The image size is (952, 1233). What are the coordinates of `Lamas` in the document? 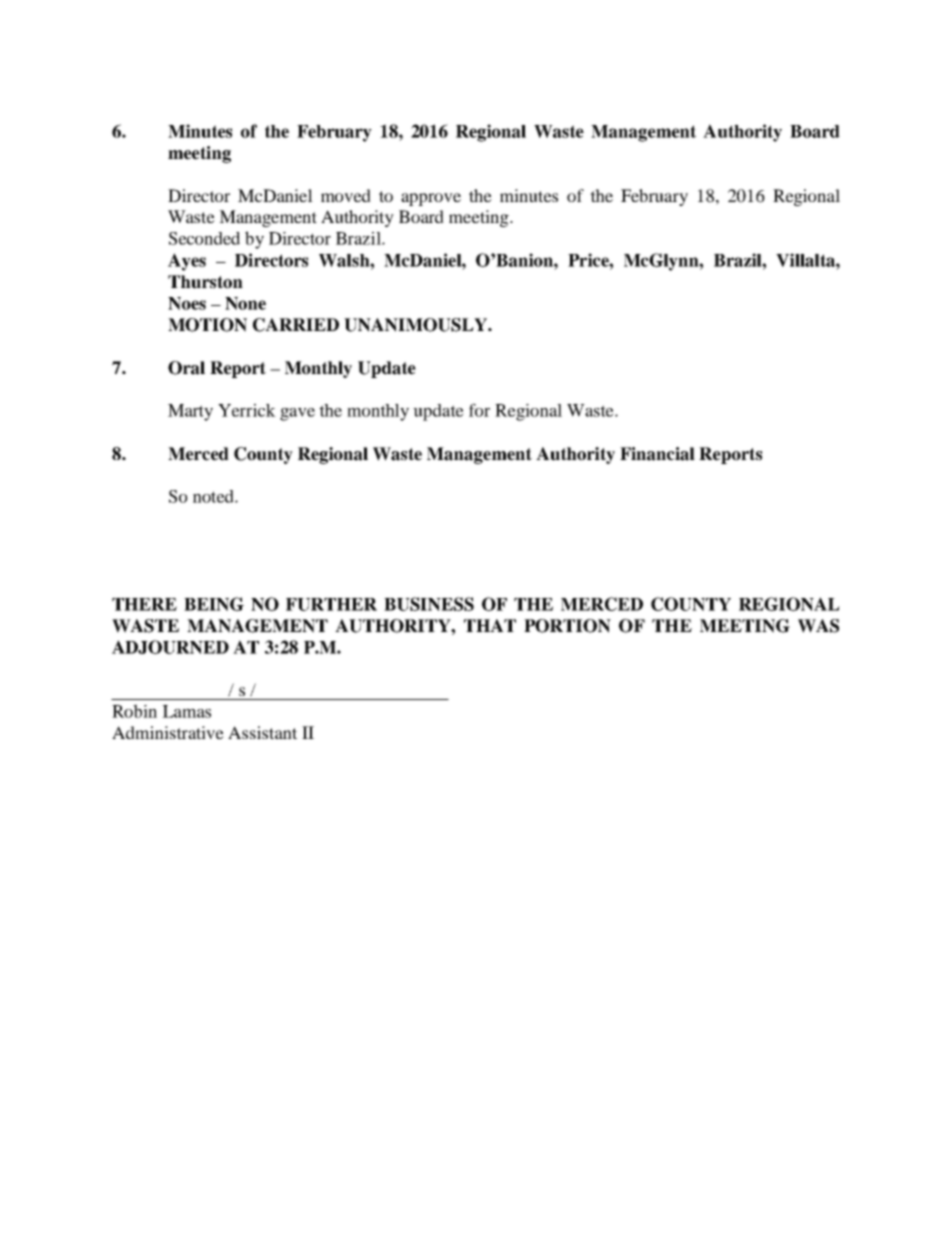 It's located at (186, 711).
